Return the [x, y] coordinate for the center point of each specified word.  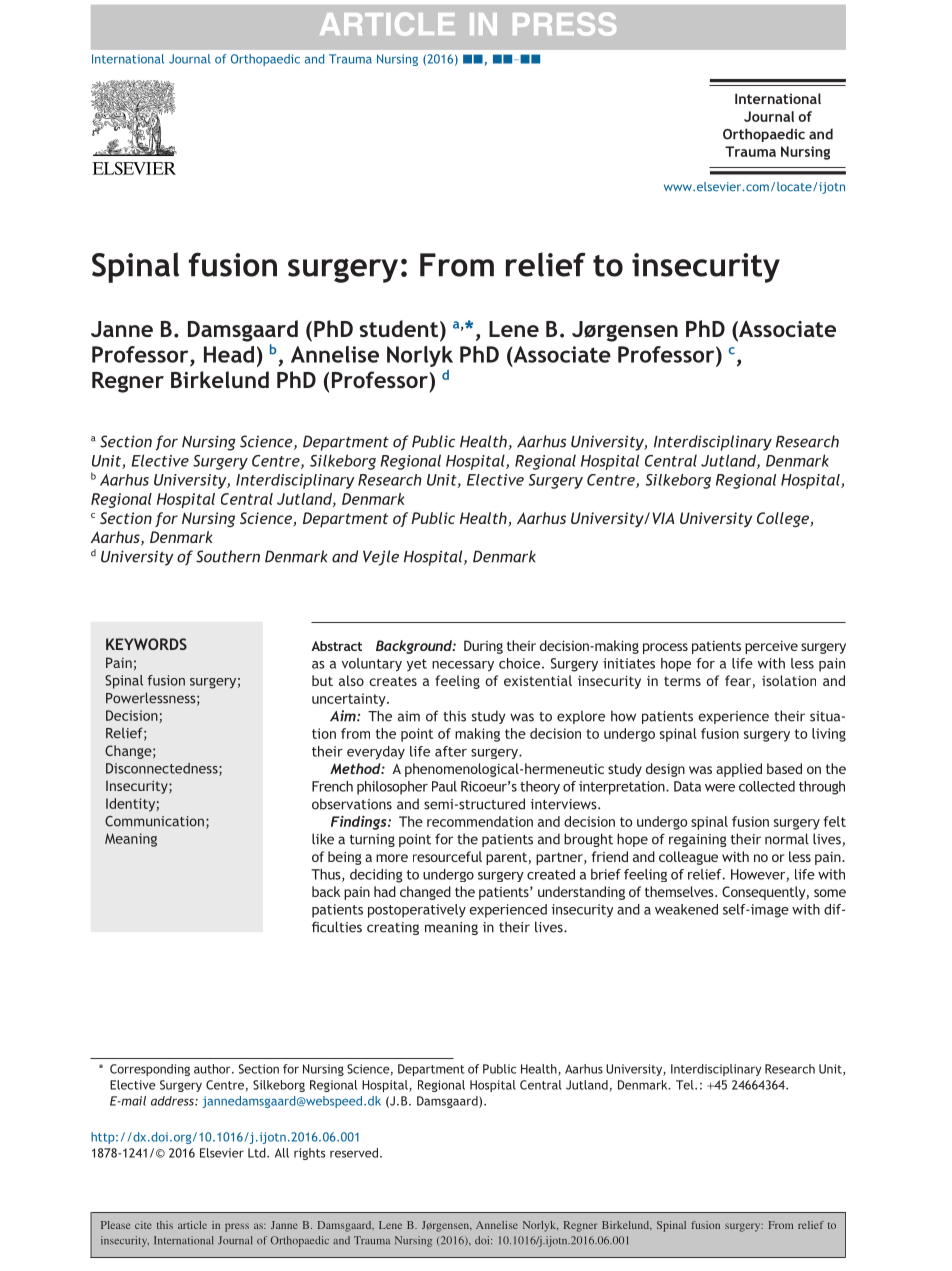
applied [739, 770]
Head [229, 354]
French [332, 786]
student [398, 328]
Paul [444, 786]
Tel [686, 1085]
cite [143, 1225]
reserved [354, 1153]
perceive [771, 647]
